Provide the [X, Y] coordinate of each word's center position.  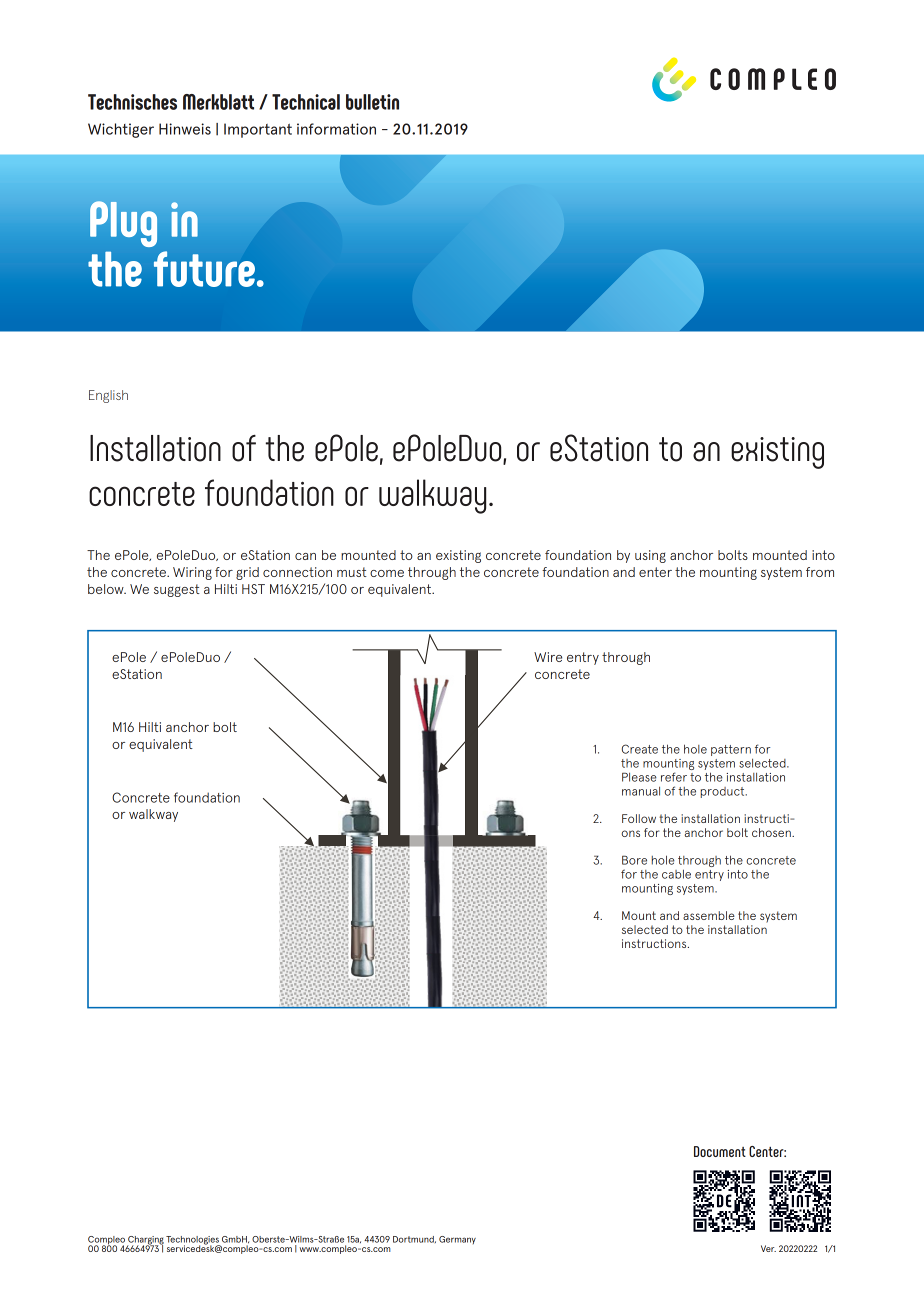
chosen [772, 832]
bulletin [372, 102]
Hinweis [185, 129]
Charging [145, 1241]
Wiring [192, 573]
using [650, 556]
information [336, 129]
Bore [634, 860]
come [387, 573]
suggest [177, 590]
